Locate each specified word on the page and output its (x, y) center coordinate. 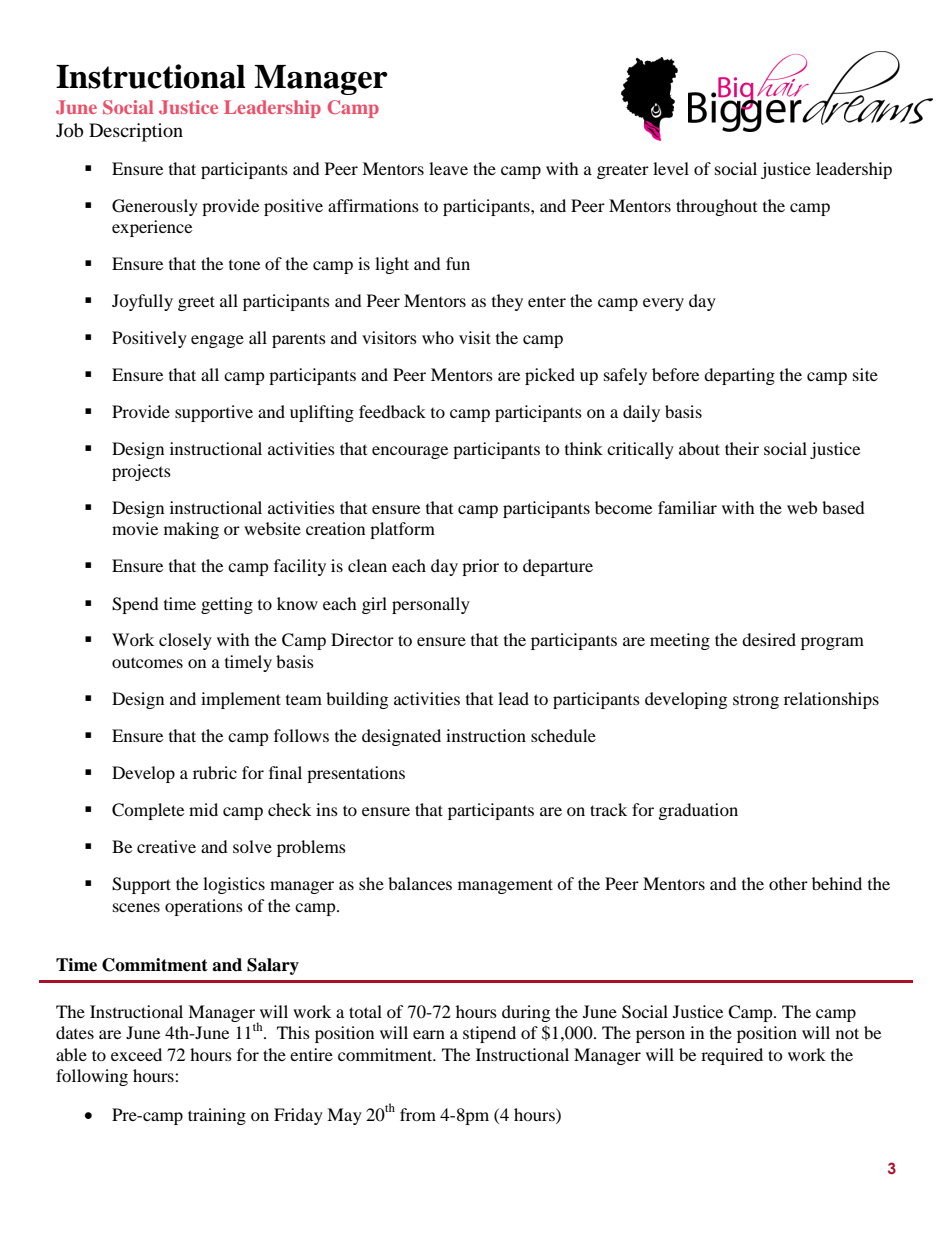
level (671, 168)
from (418, 1114)
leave (448, 168)
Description (136, 132)
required (732, 1056)
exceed (136, 1054)
